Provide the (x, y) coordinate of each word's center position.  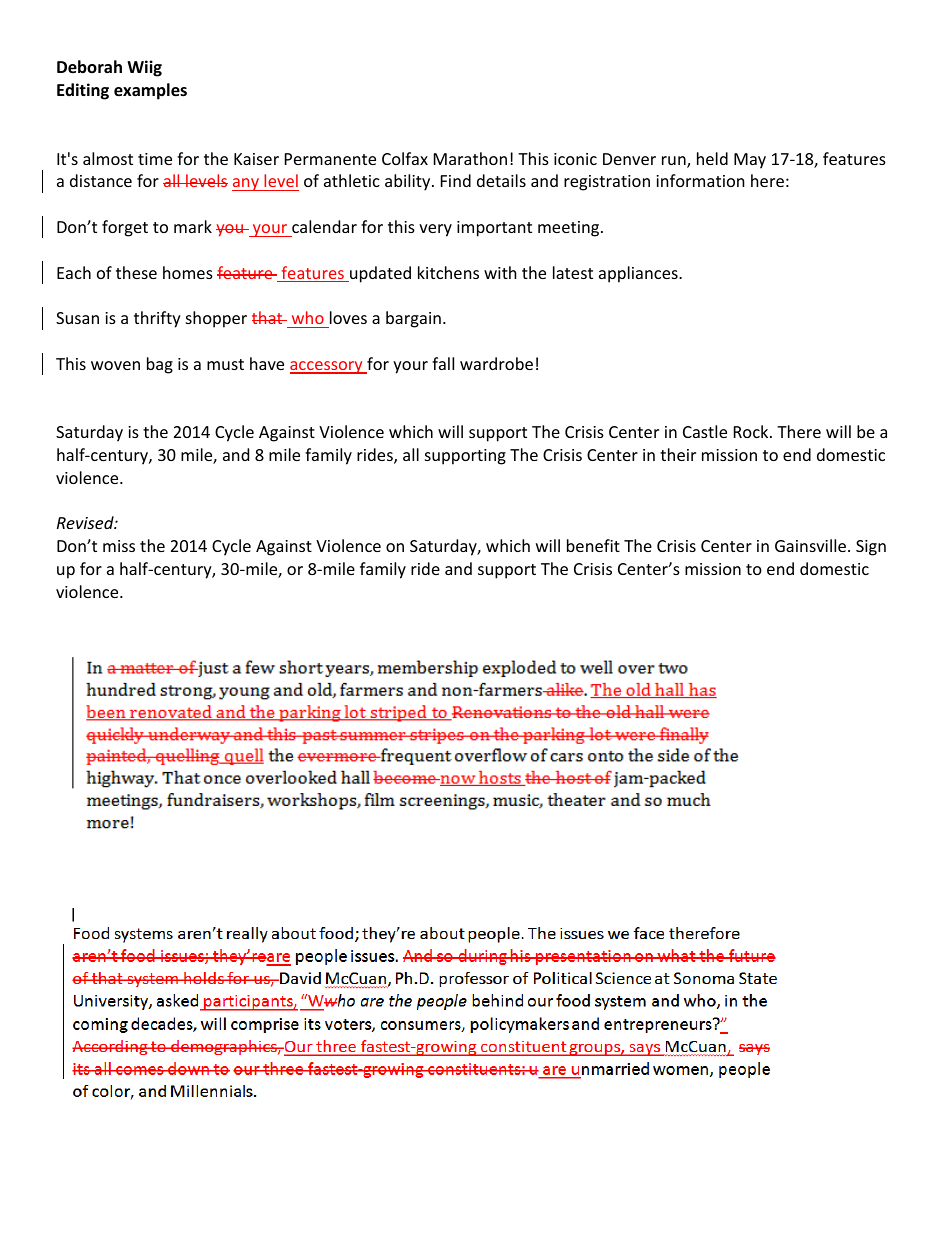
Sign (871, 548)
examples (150, 91)
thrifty (157, 319)
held (712, 158)
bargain (413, 319)
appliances (639, 274)
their (678, 454)
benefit (593, 545)
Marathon (470, 158)
